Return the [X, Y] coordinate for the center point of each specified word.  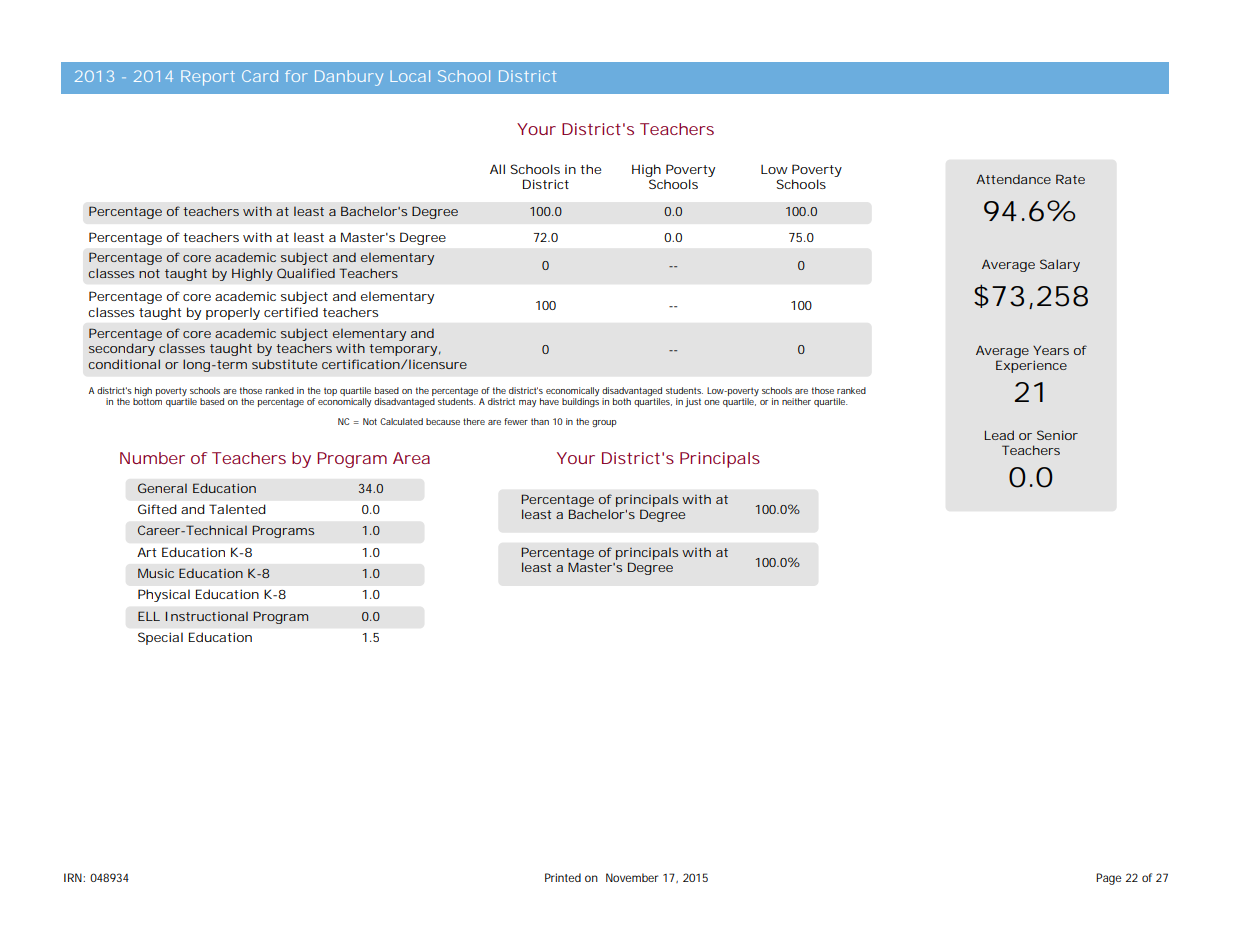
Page [1108, 879]
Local [410, 76]
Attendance [1013, 179]
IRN [74, 877]
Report [208, 78]
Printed [563, 877]
